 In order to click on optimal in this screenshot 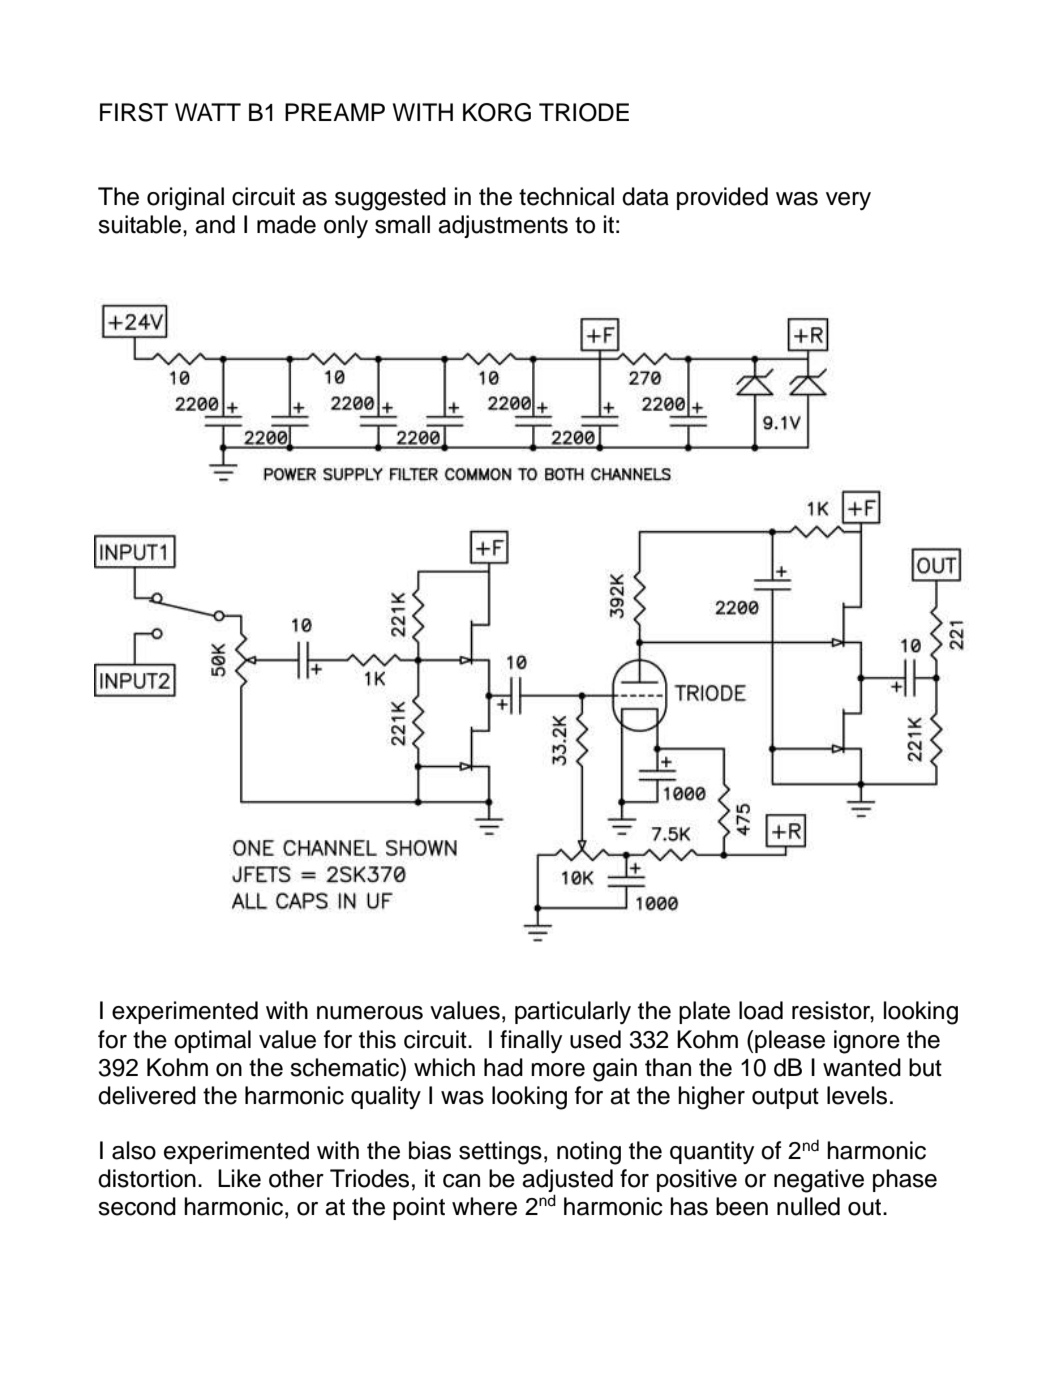, I will do `click(212, 1041)`.
